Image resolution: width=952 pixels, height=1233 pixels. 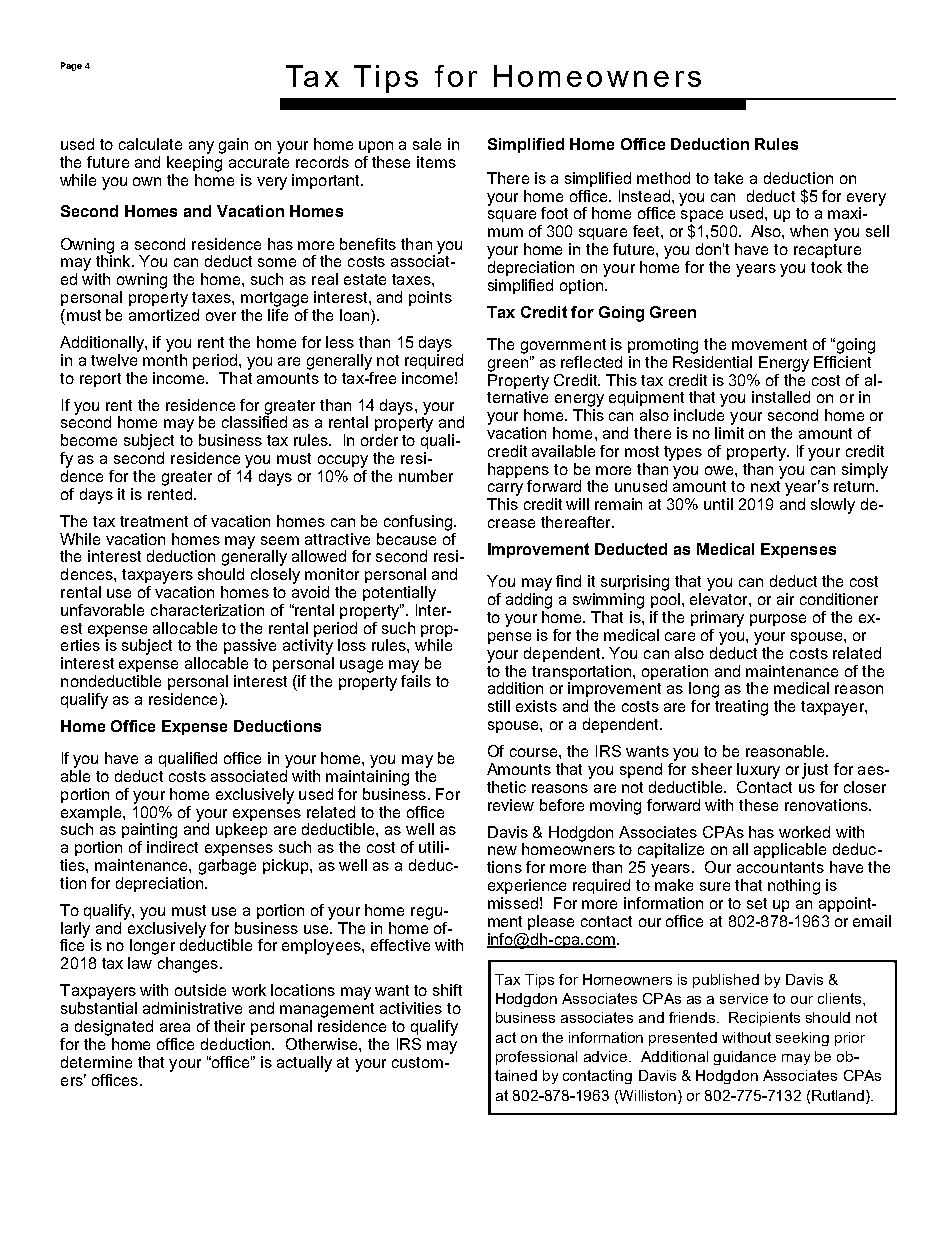 I want to click on area, so click(x=175, y=1027).
